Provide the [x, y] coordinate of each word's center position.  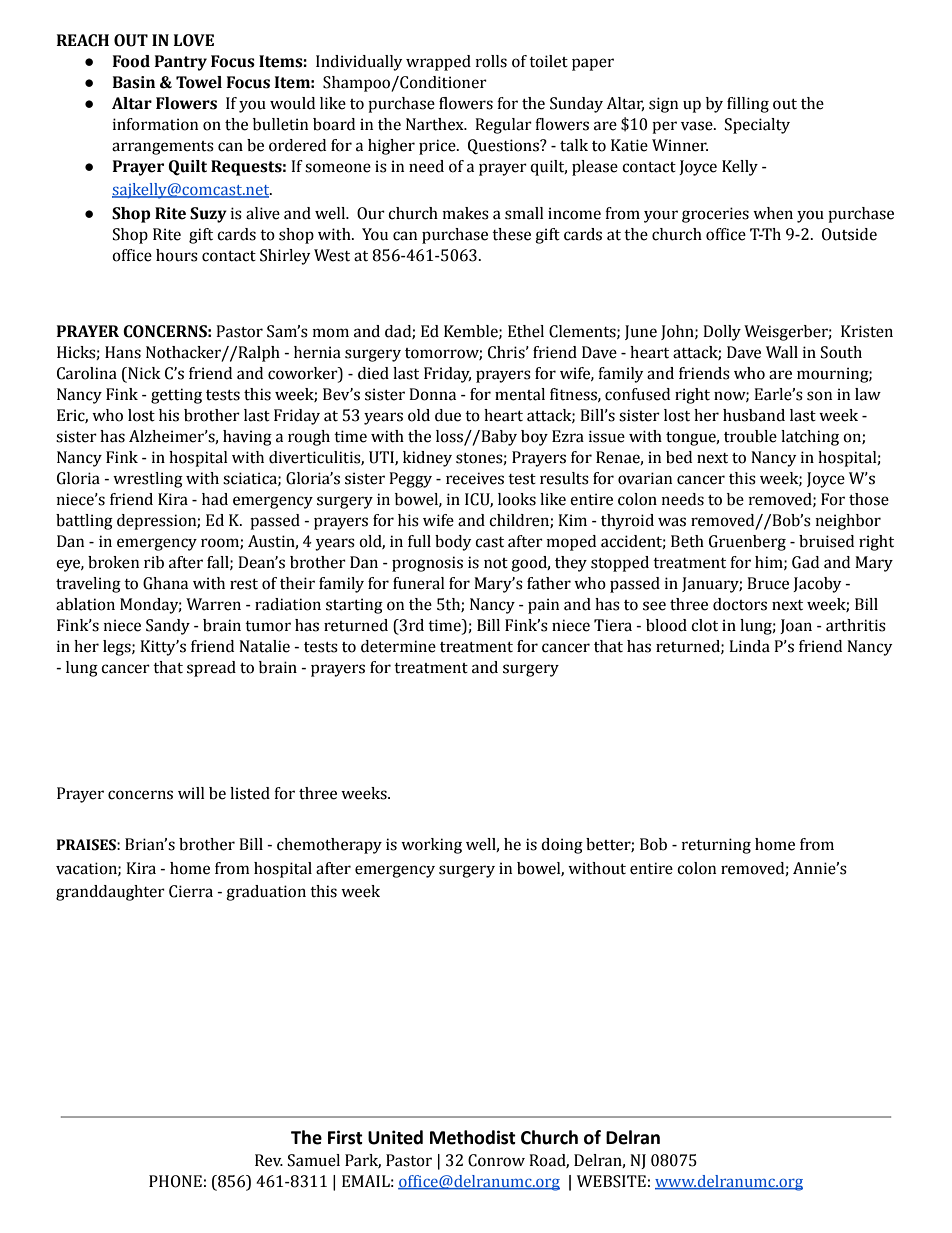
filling [748, 105]
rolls [491, 61]
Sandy [168, 627]
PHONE [175, 1181]
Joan [796, 626]
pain [543, 606]
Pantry [181, 63]
